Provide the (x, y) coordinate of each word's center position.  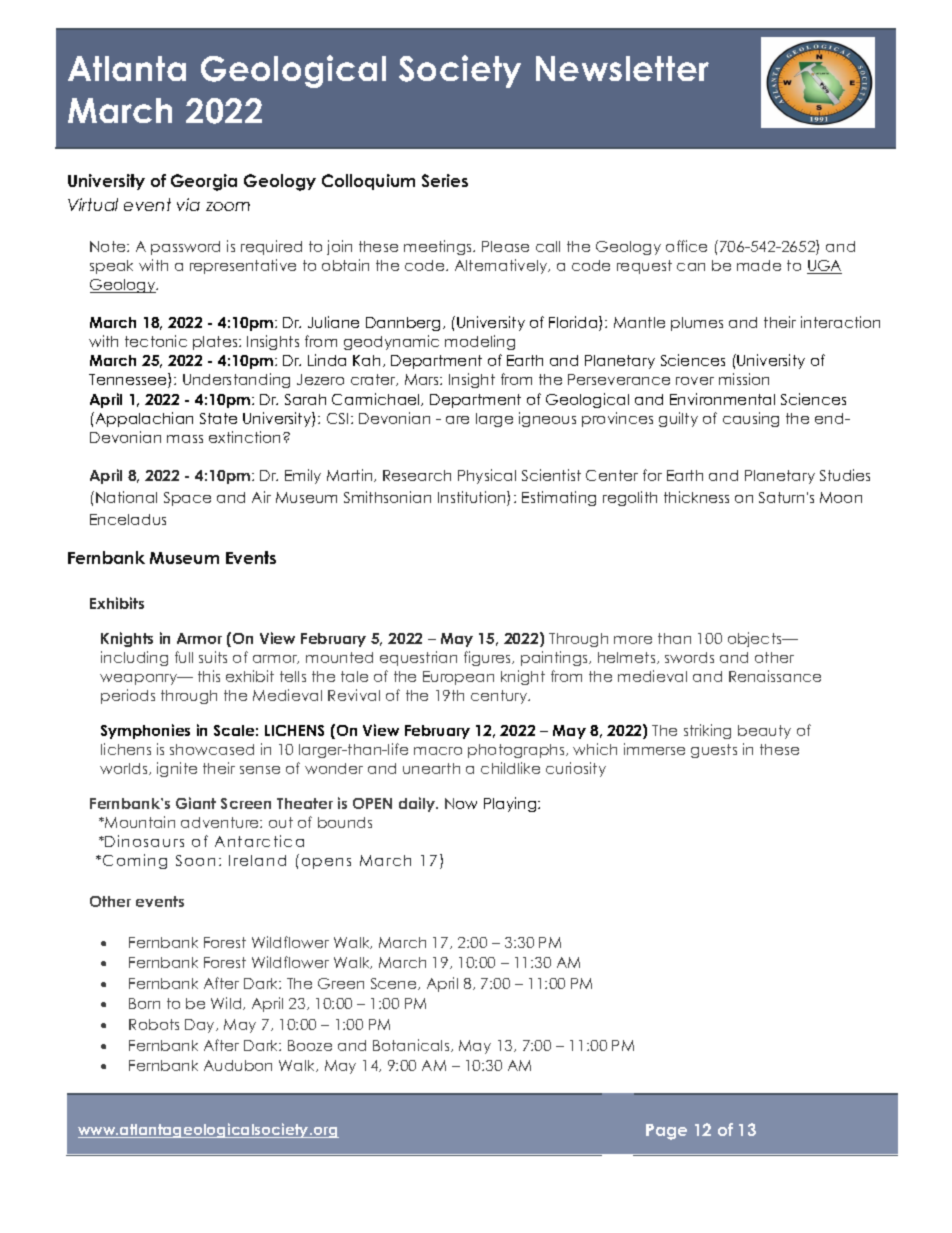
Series (445, 180)
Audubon (238, 1065)
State (218, 418)
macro (438, 751)
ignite (177, 769)
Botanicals (412, 1045)
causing (751, 419)
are (457, 420)
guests (714, 751)
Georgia (204, 182)
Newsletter (622, 68)
